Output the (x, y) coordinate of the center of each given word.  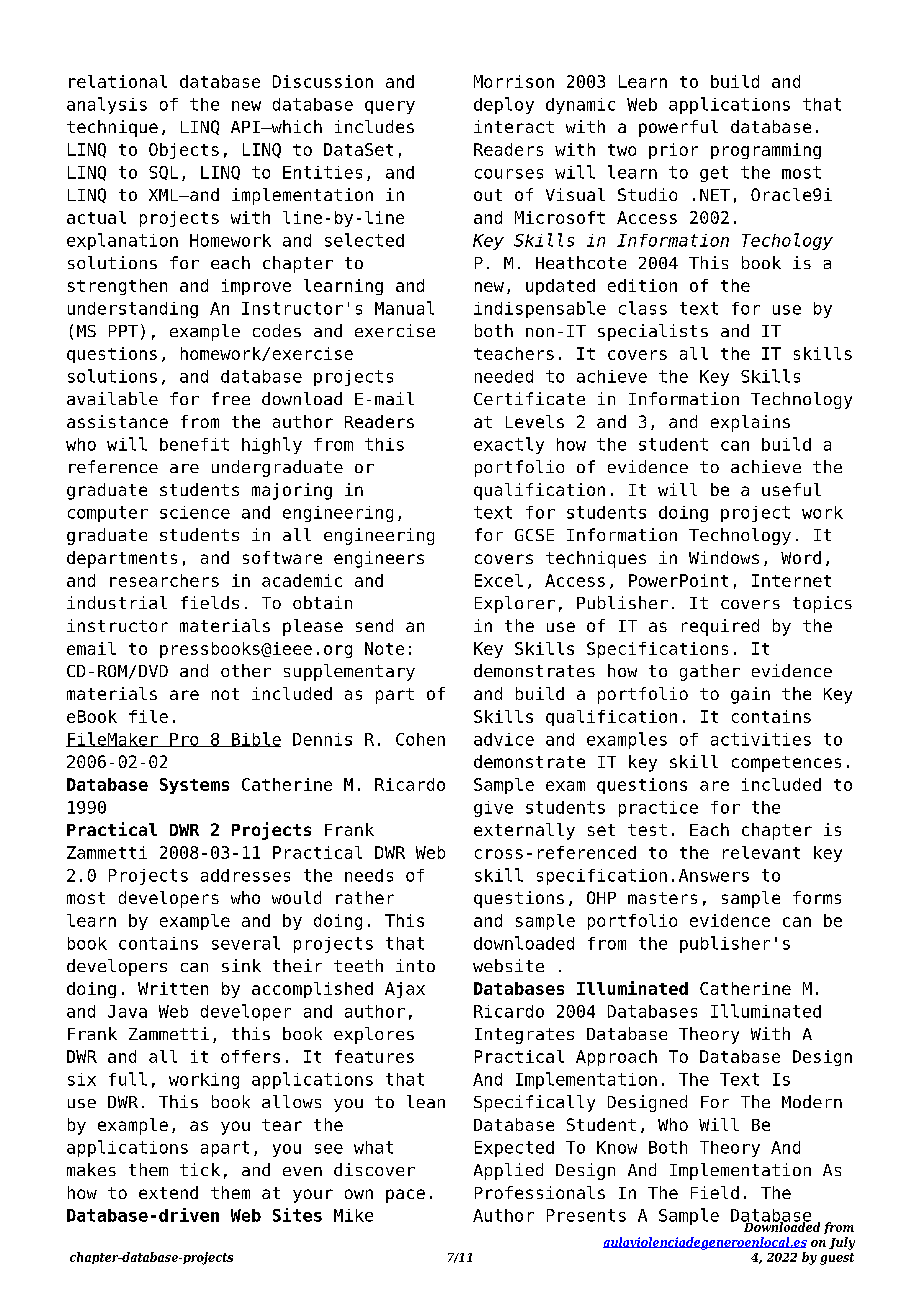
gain (750, 695)
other (246, 670)
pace (405, 1196)
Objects (184, 151)
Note (384, 648)
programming (766, 151)
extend (168, 1192)
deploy (504, 105)
